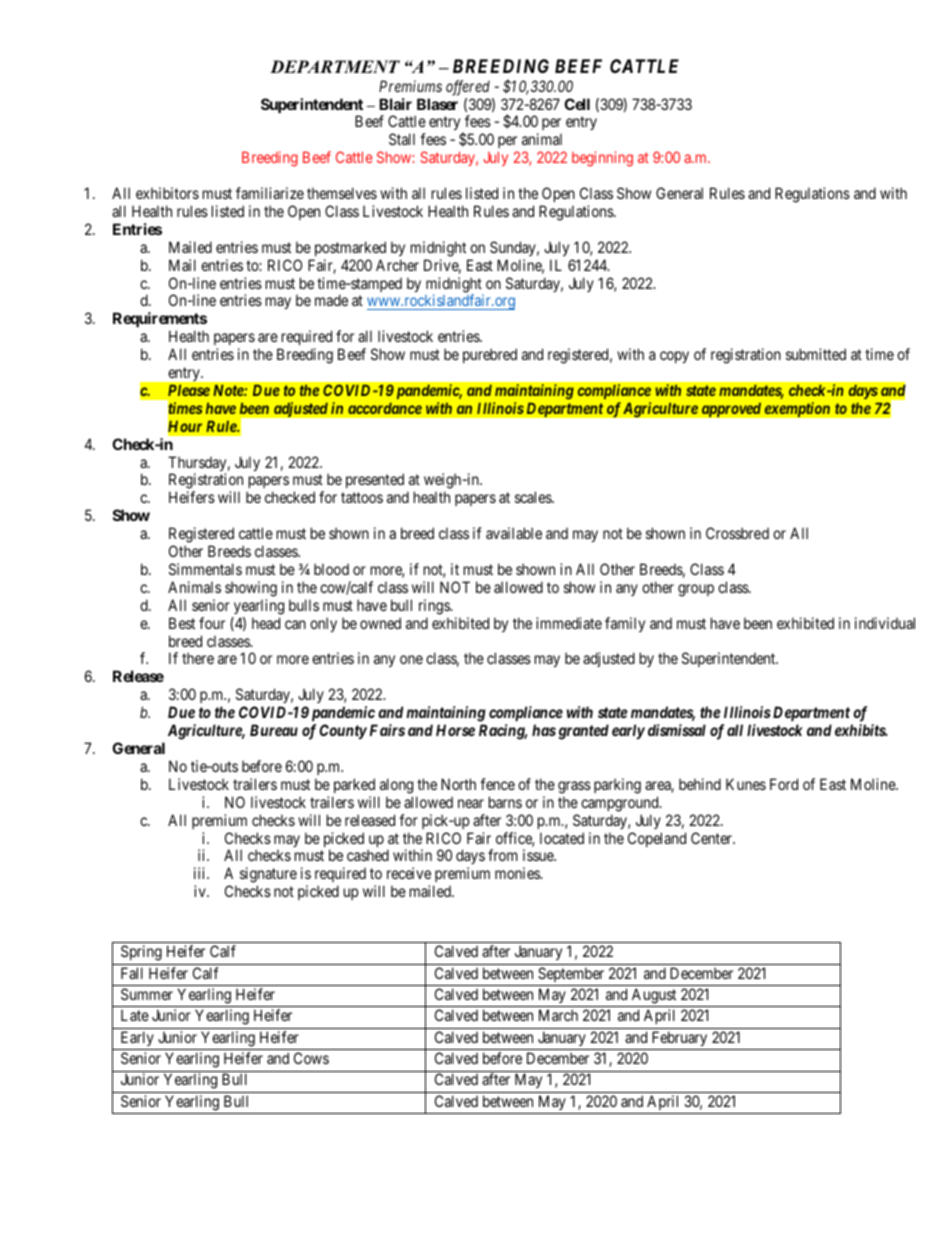  I want to click on Note, so click(229, 390).
